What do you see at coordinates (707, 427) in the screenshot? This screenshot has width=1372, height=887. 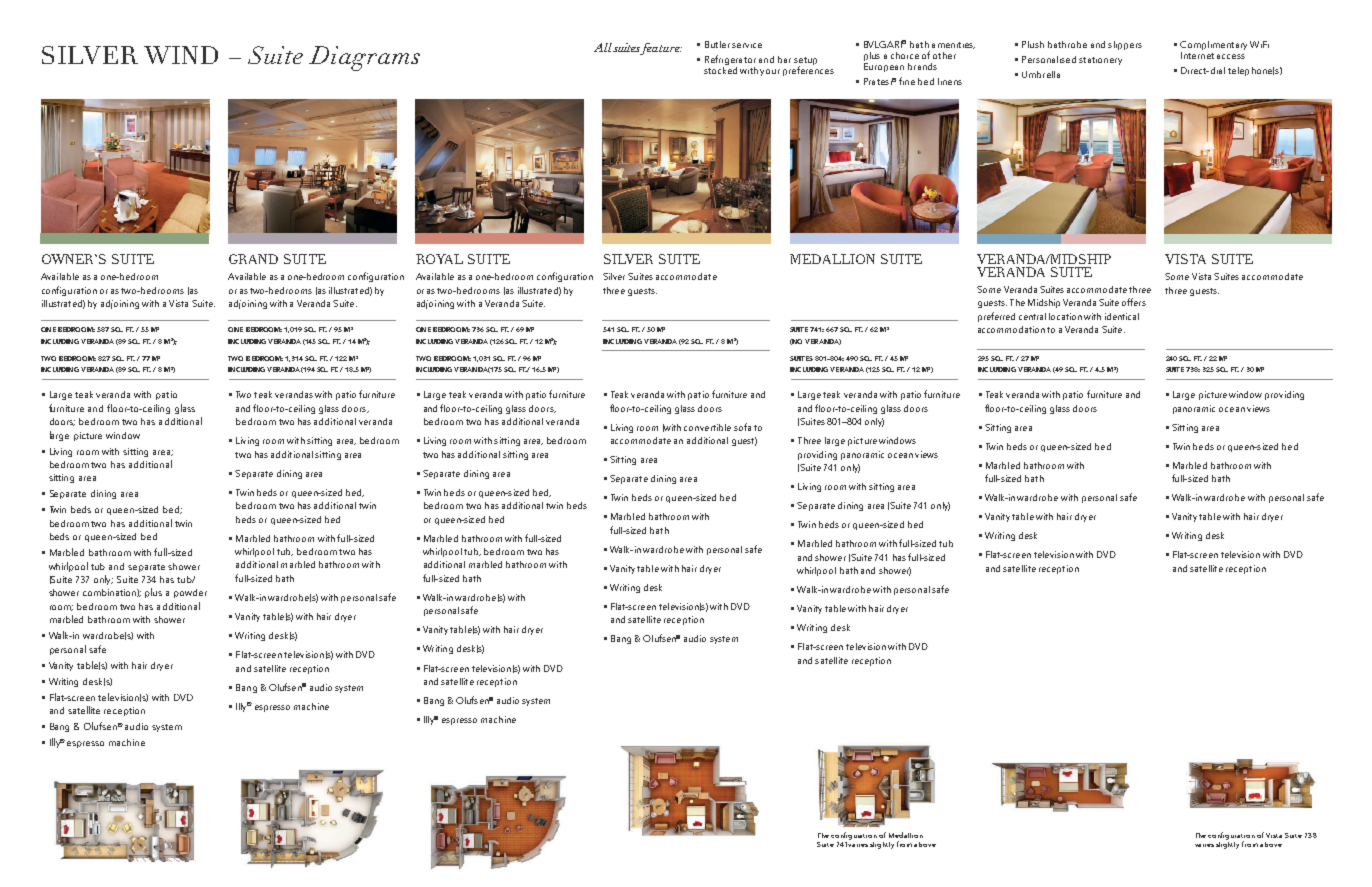 I see `convertible` at bounding box center [707, 427].
